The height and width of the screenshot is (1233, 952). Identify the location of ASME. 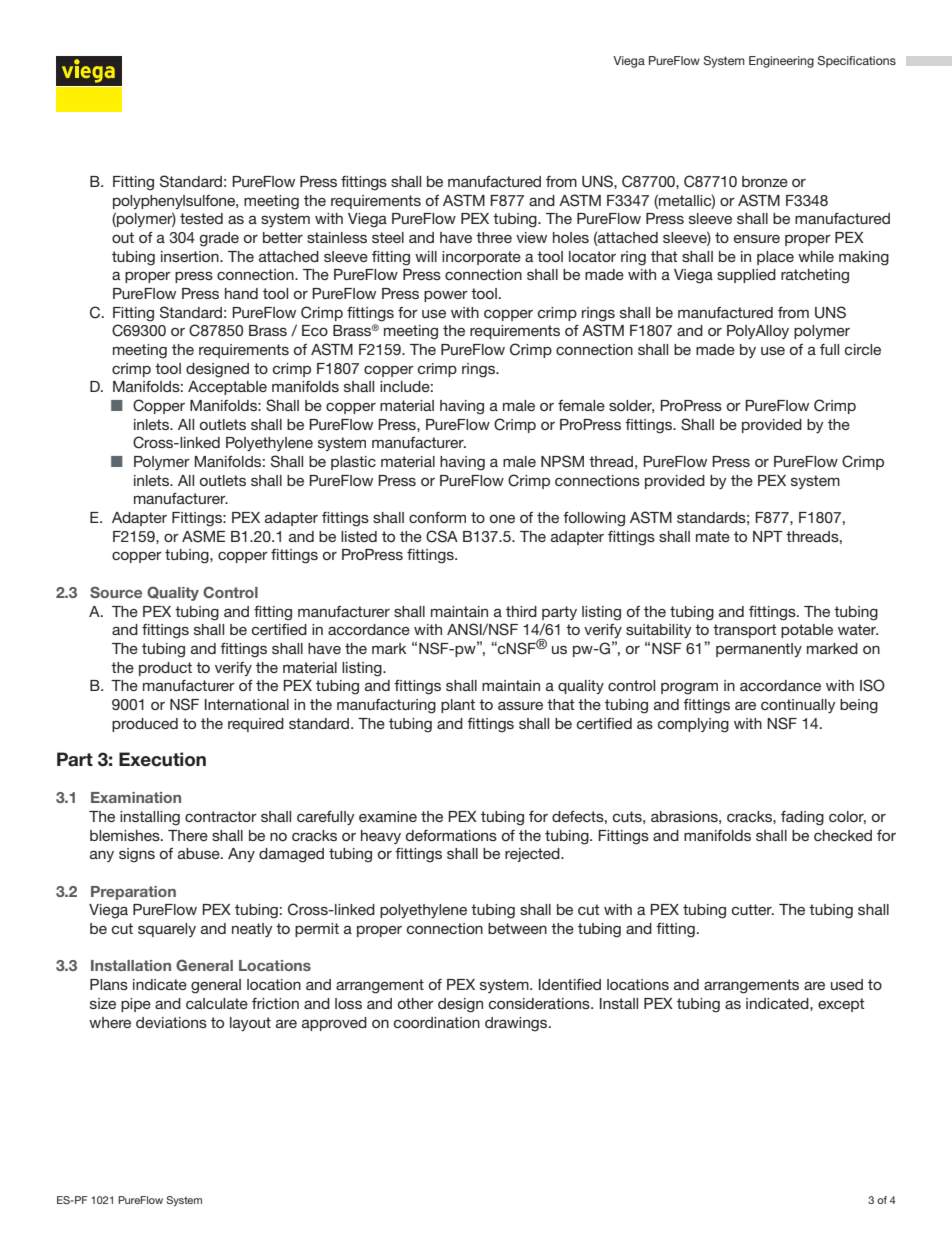
(203, 536).
